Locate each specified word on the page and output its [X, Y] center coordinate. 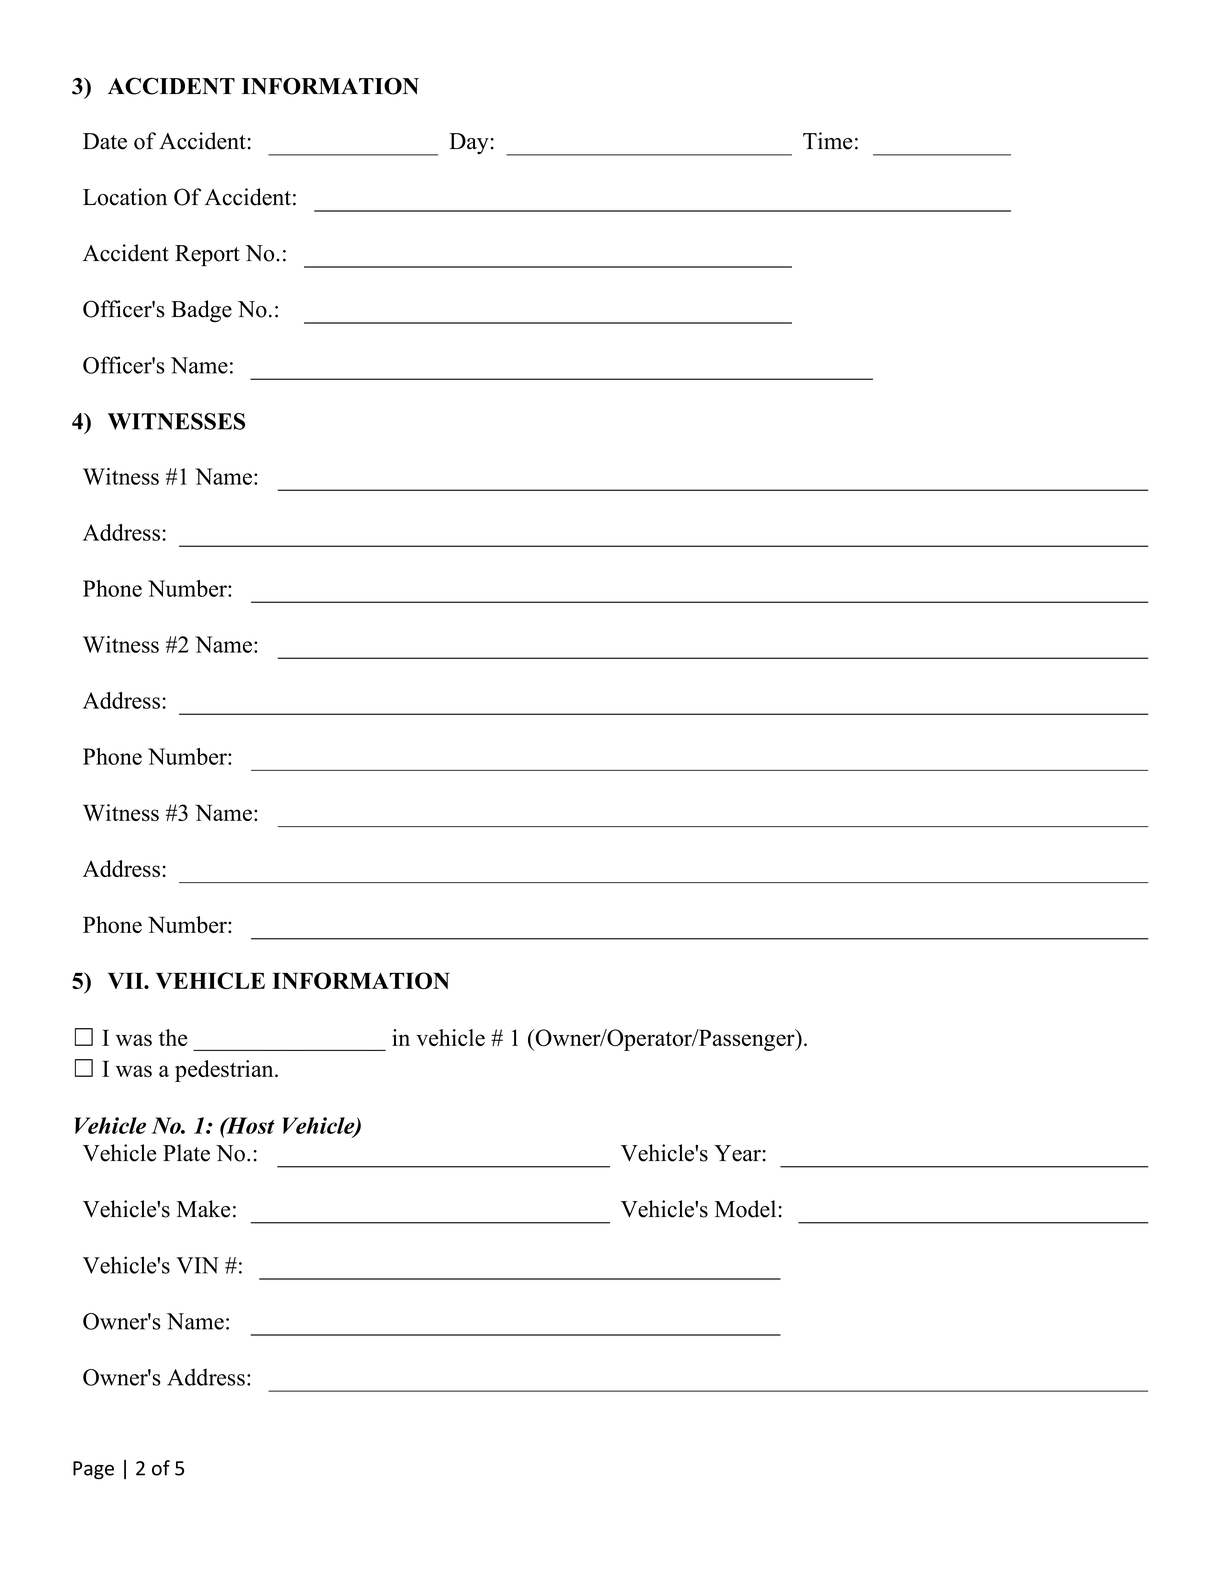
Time [827, 141]
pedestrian [225, 1071]
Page [93, 1470]
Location [125, 197]
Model [745, 1209]
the [173, 1037]
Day [469, 143]
